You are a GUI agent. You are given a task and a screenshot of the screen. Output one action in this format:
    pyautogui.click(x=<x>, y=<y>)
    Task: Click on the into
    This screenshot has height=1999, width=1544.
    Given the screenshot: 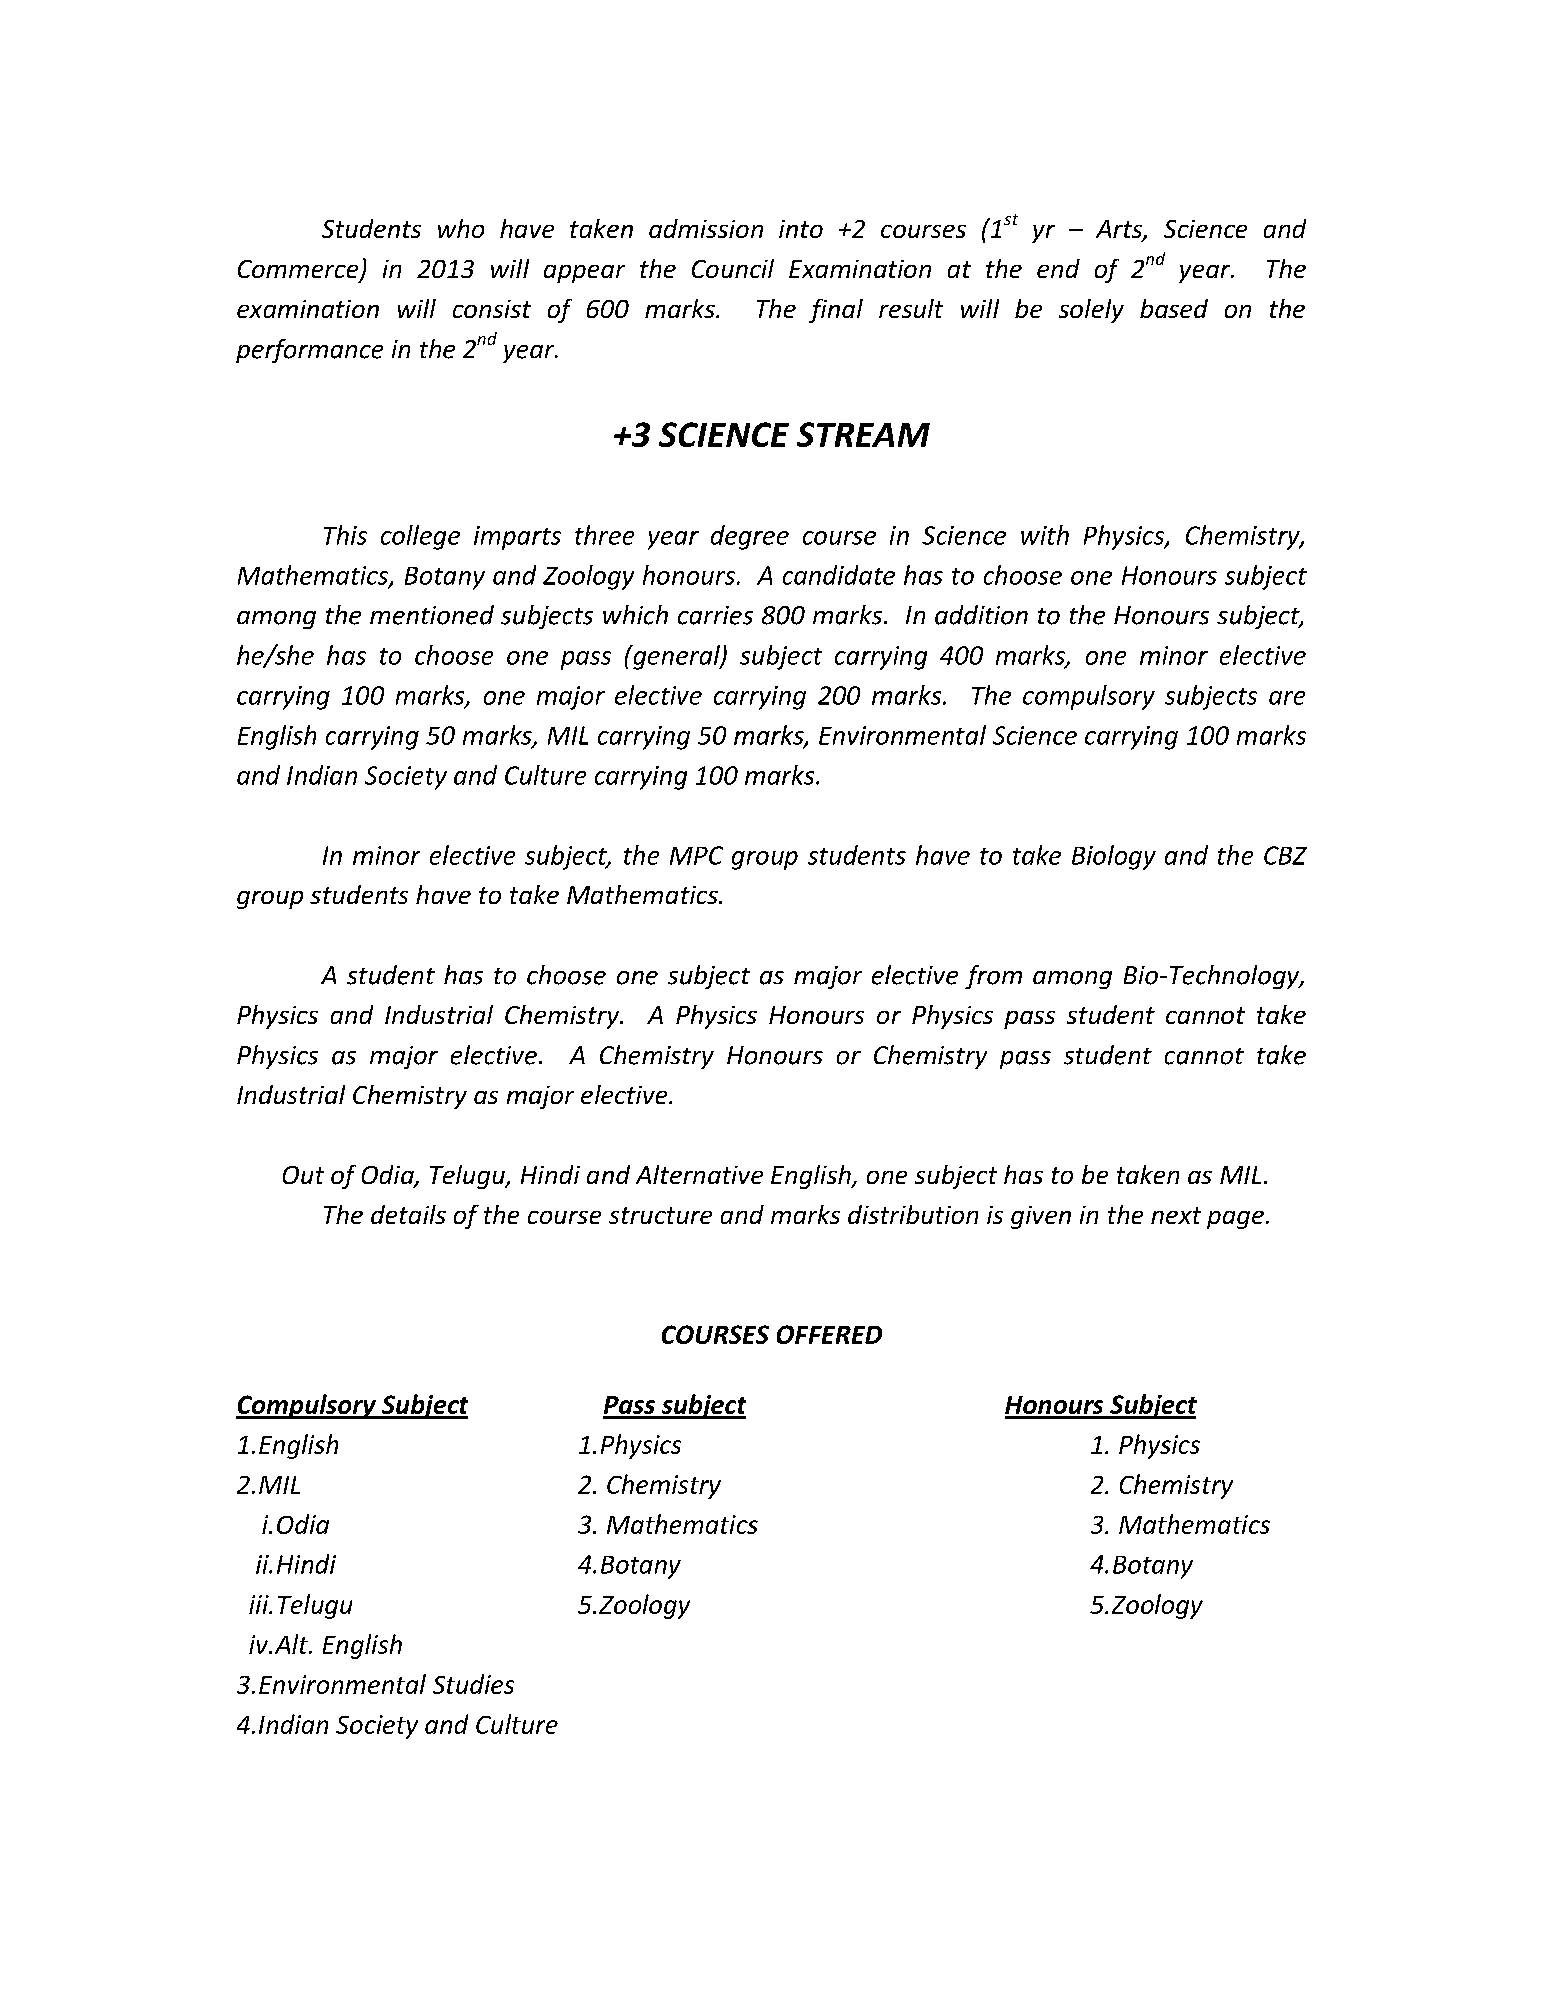 What is the action you would take?
    pyautogui.click(x=801, y=229)
